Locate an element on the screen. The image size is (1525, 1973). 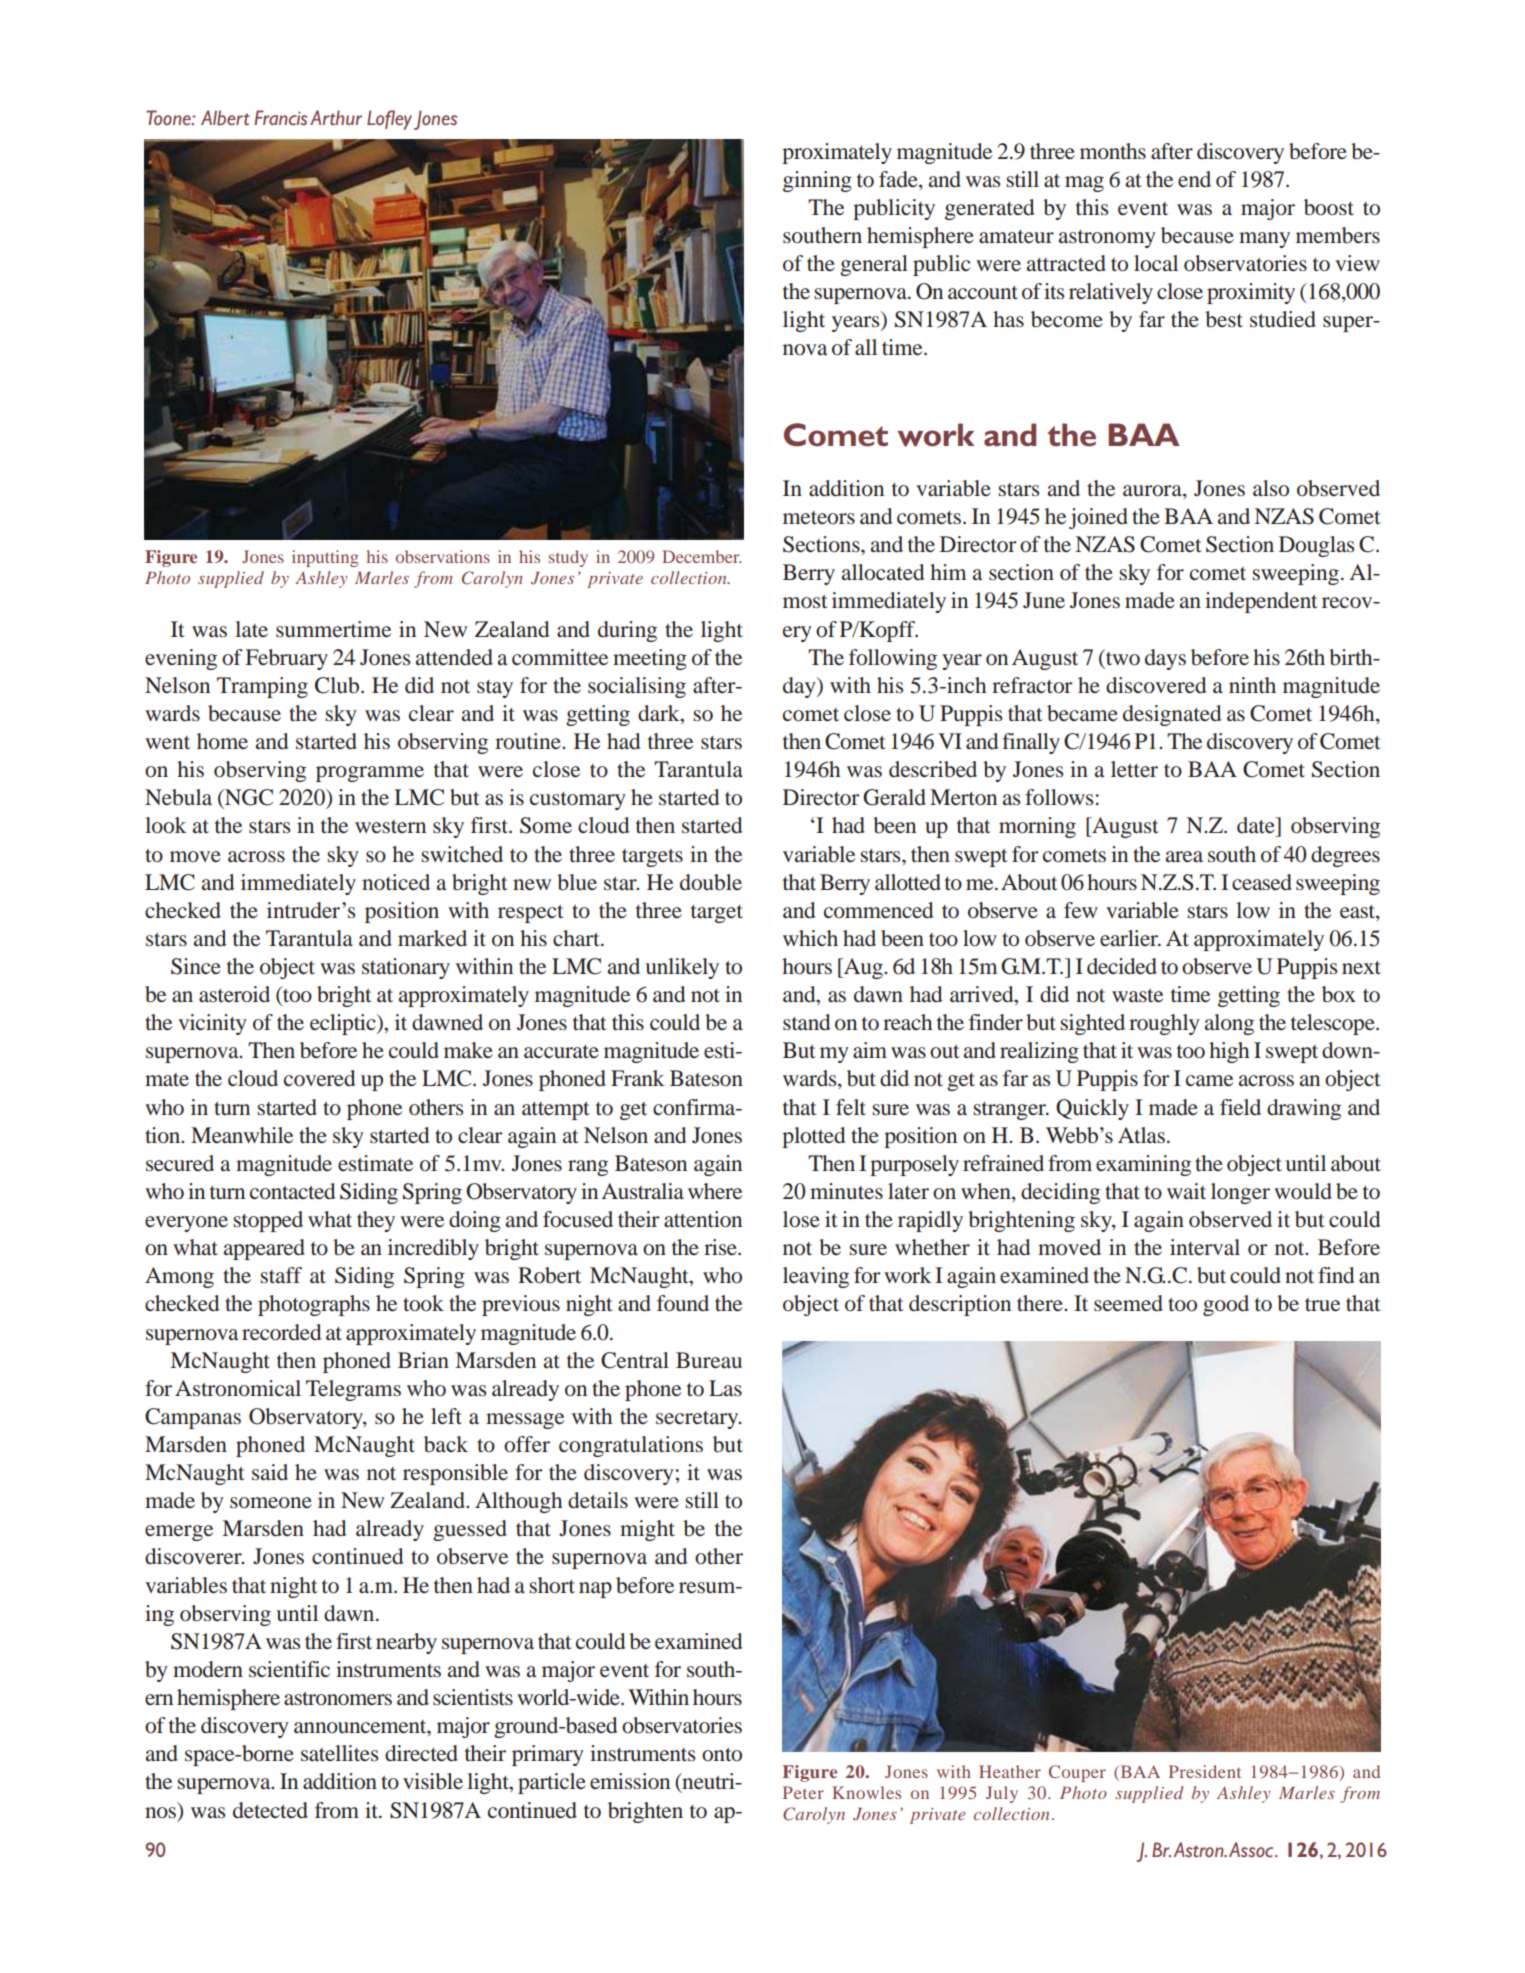
detected is located at coordinates (270, 1810).
